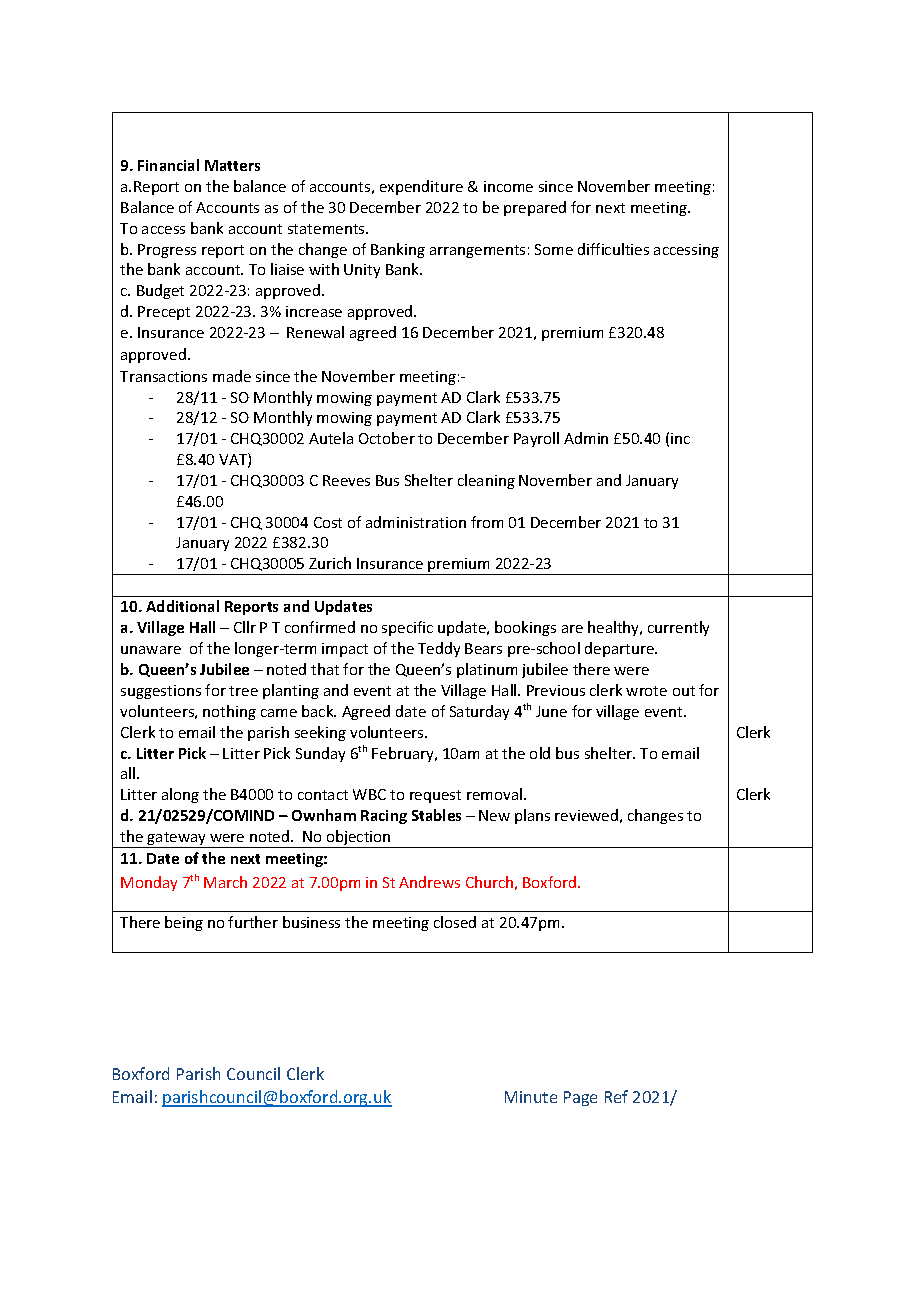 The height and width of the screenshot is (1308, 924). What do you see at coordinates (232, 376) in the screenshot?
I see `made` at bounding box center [232, 376].
